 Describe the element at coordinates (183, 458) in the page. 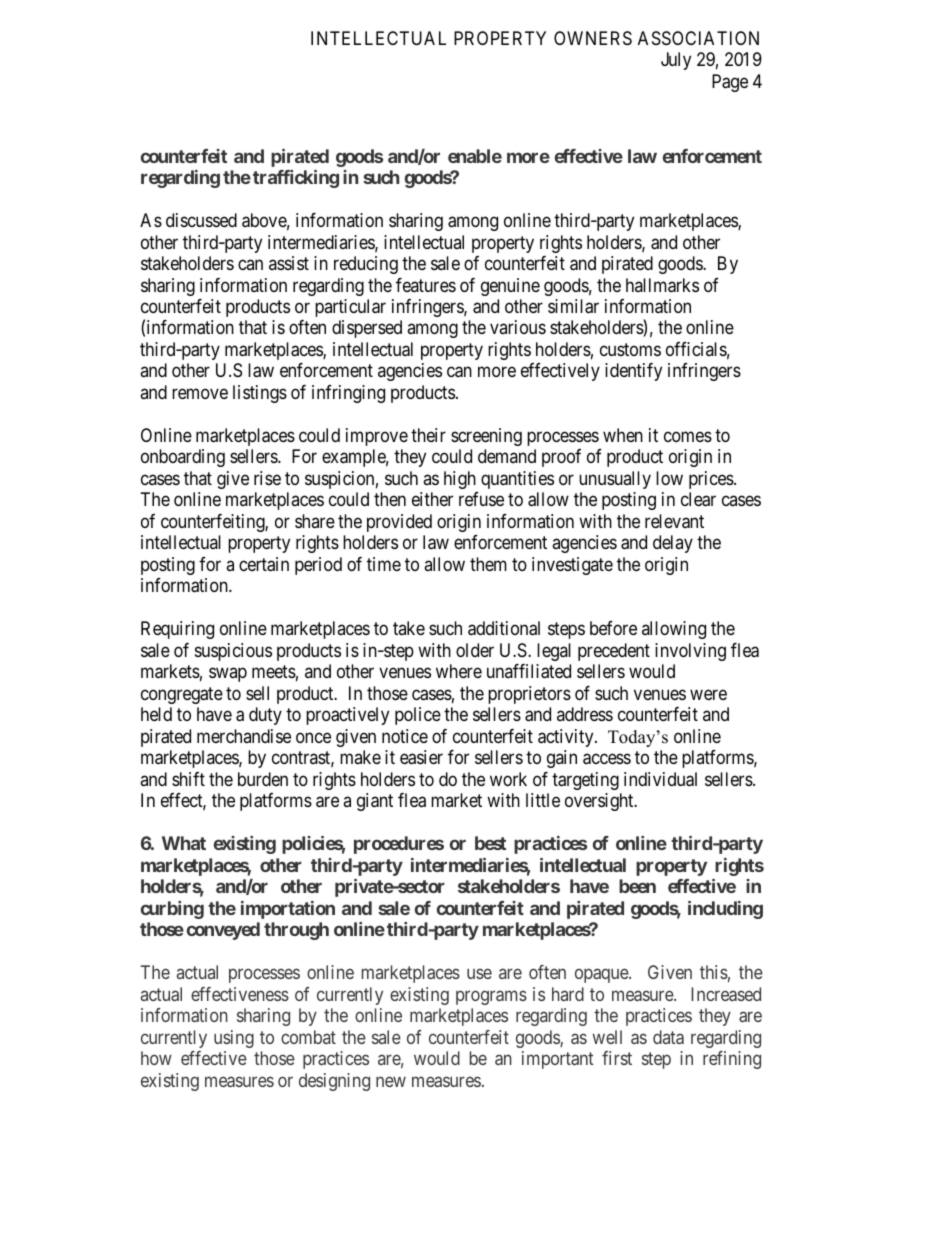

I see `onboarding` at that location.
